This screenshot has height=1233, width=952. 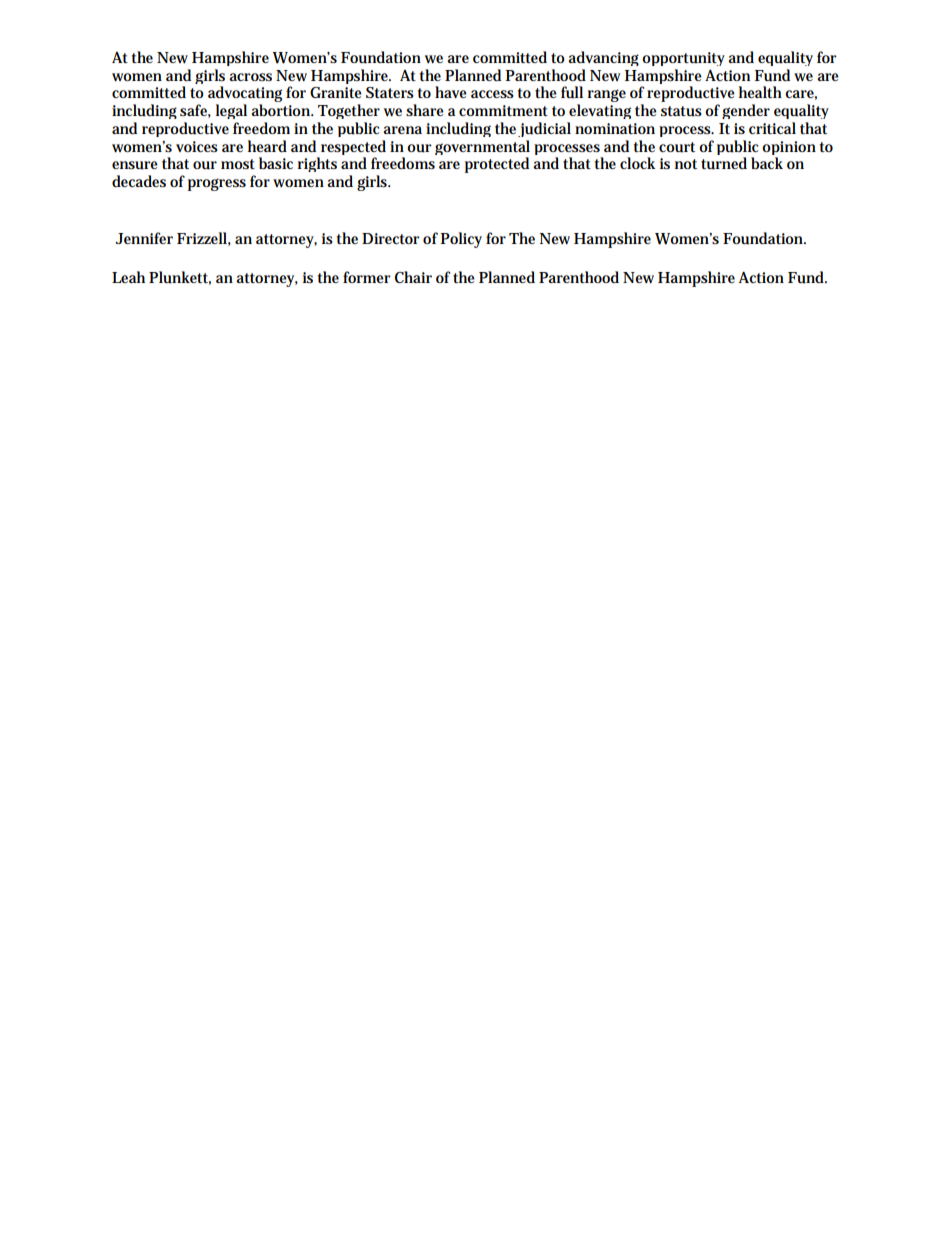 What do you see at coordinates (772, 128) in the screenshot?
I see `critical` at bounding box center [772, 128].
